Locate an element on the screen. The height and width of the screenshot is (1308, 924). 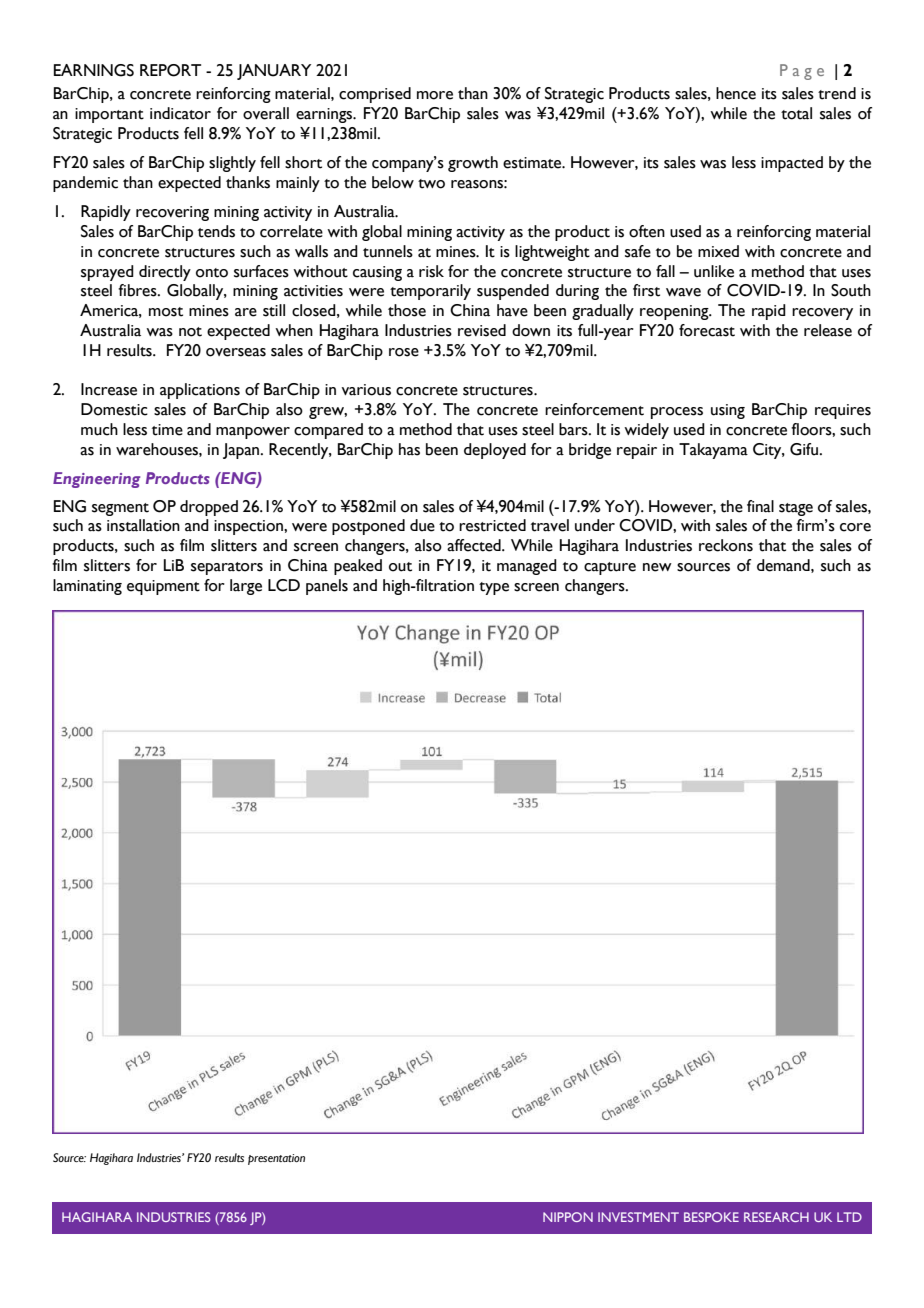
most is located at coordinates (166, 312).
